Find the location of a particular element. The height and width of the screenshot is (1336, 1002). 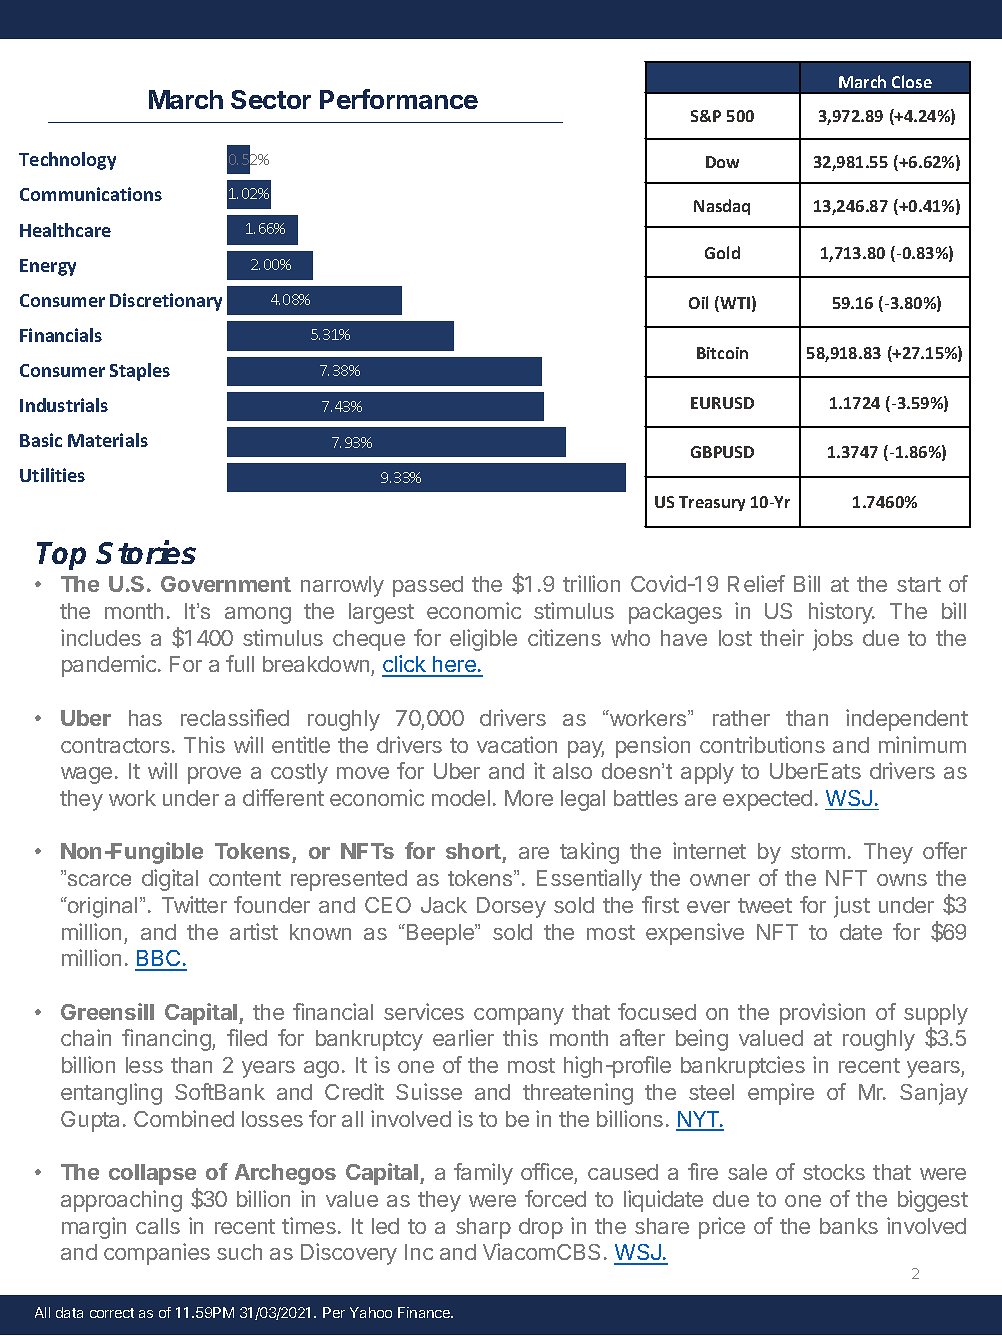

Performance is located at coordinates (399, 99).
